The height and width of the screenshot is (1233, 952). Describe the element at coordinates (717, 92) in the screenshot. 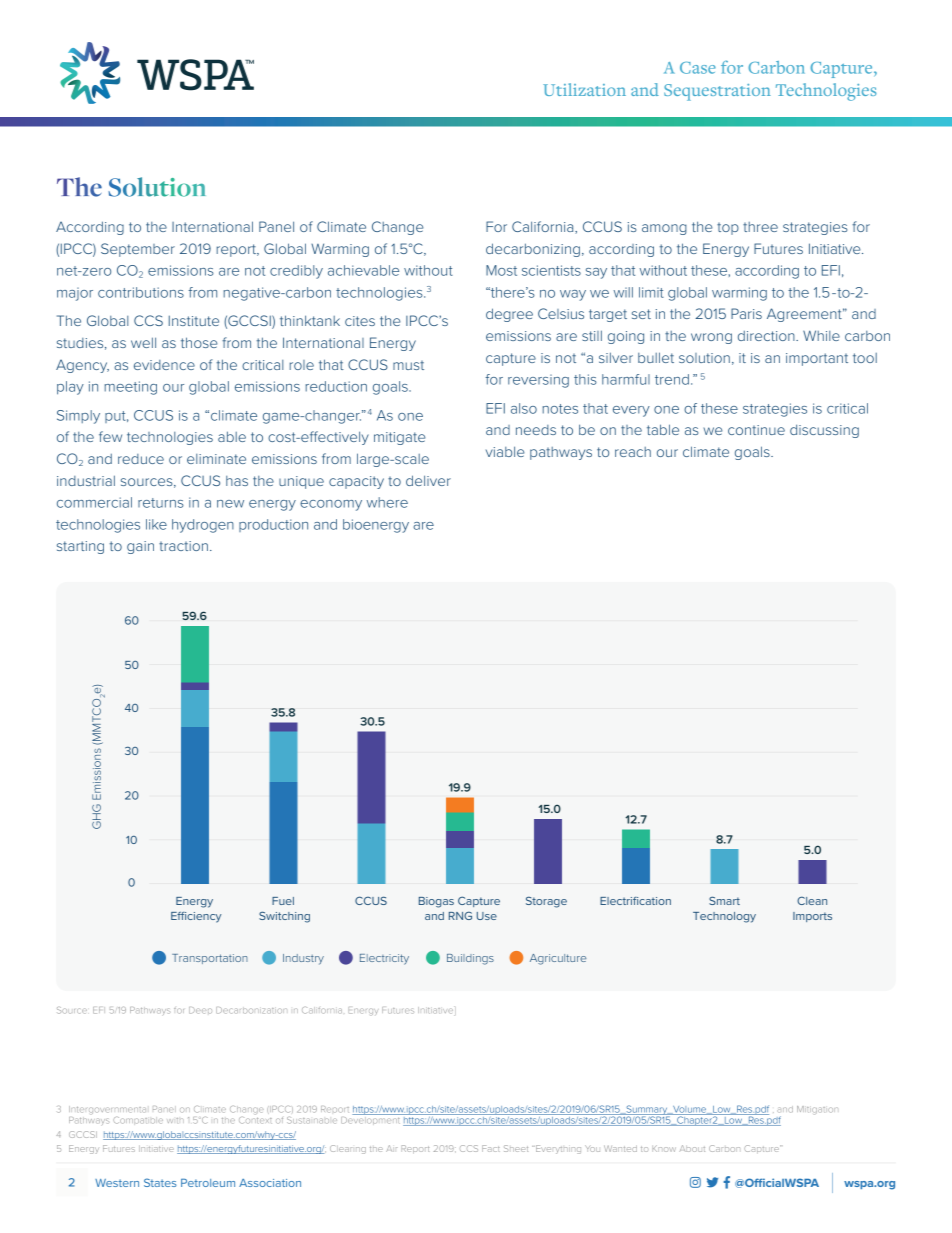

I see `Sequestration` at that location.
